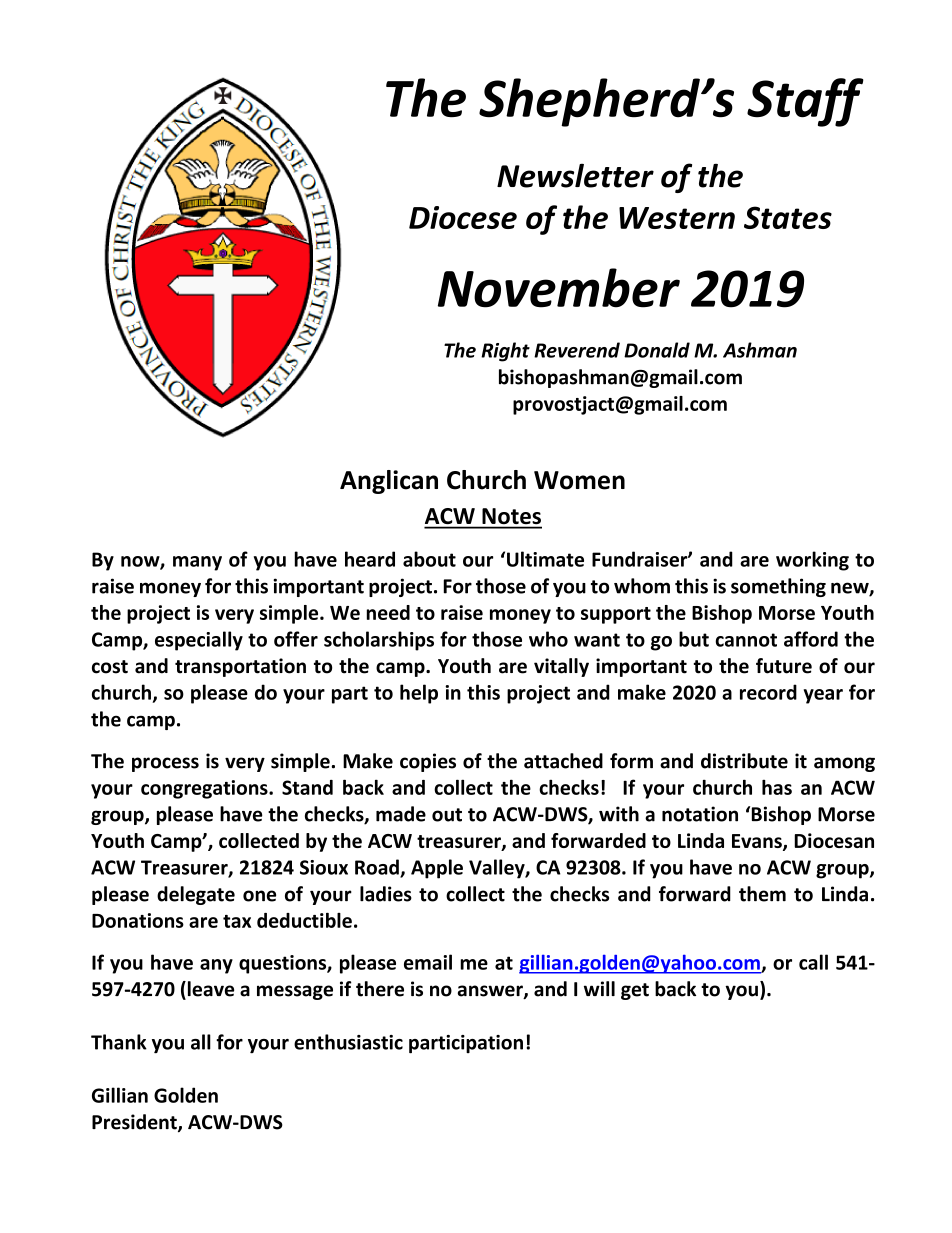 The image size is (952, 1233). What do you see at coordinates (746, 640) in the image?
I see `cannot` at bounding box center [746, 640].
